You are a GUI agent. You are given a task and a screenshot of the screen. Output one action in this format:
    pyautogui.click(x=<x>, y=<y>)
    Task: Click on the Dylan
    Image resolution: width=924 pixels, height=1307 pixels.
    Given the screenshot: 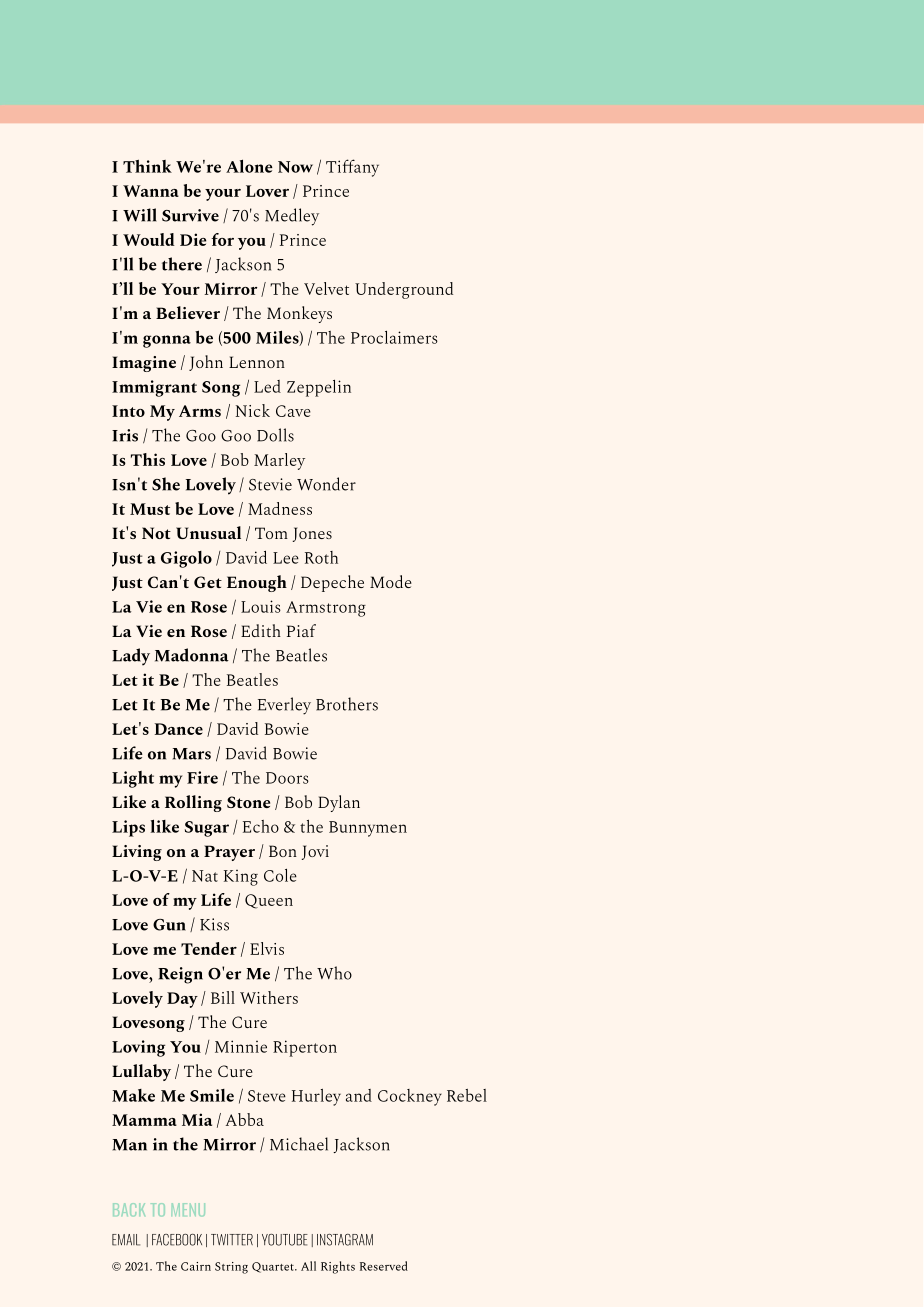 What is the action you would take?
    pyautogui.click(x=339, y=803)
